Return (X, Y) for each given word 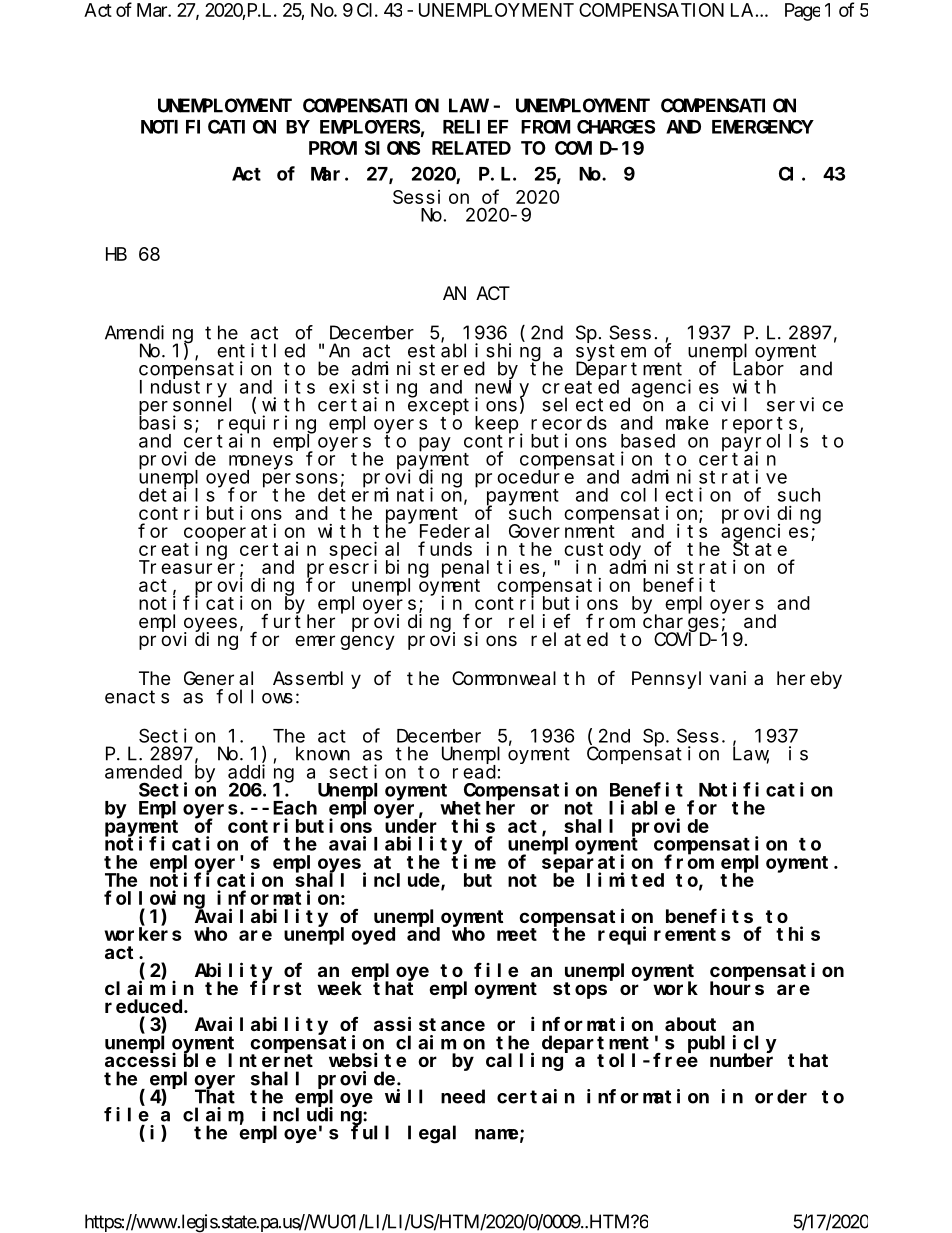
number (741, 1060)
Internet (270, 1060)
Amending (149, 335)
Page (802, 12)
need (463, 1096)
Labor (758, 368)
